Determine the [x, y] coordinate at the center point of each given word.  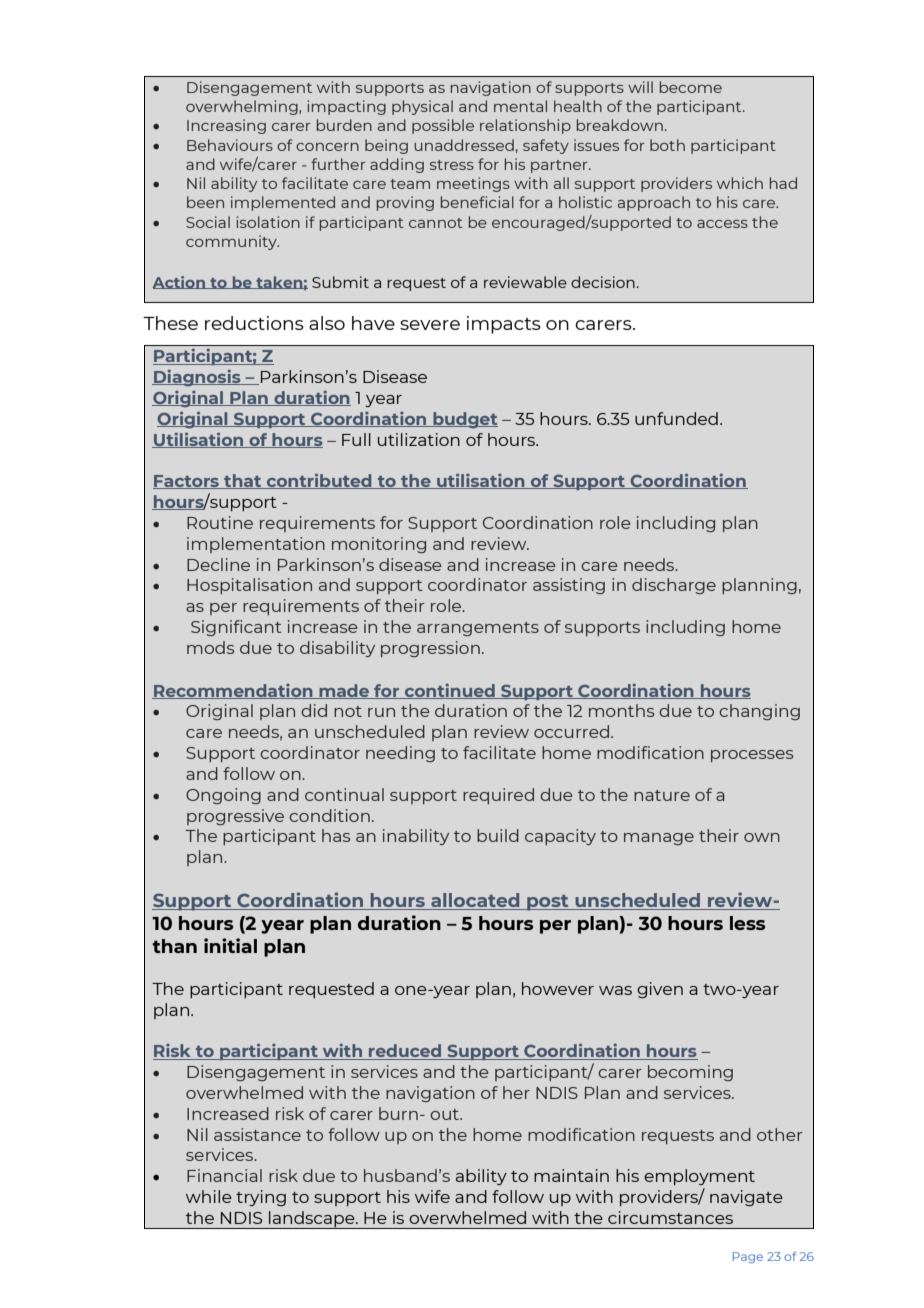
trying [261, 1198]
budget [464, 420]
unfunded [676, 418]
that [243, 481]
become [691, 87]
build [498, 835]
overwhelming [243, 107]
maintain [571, 1175]
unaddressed [464, 145]
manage [659, 839]
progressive [235, 817]
